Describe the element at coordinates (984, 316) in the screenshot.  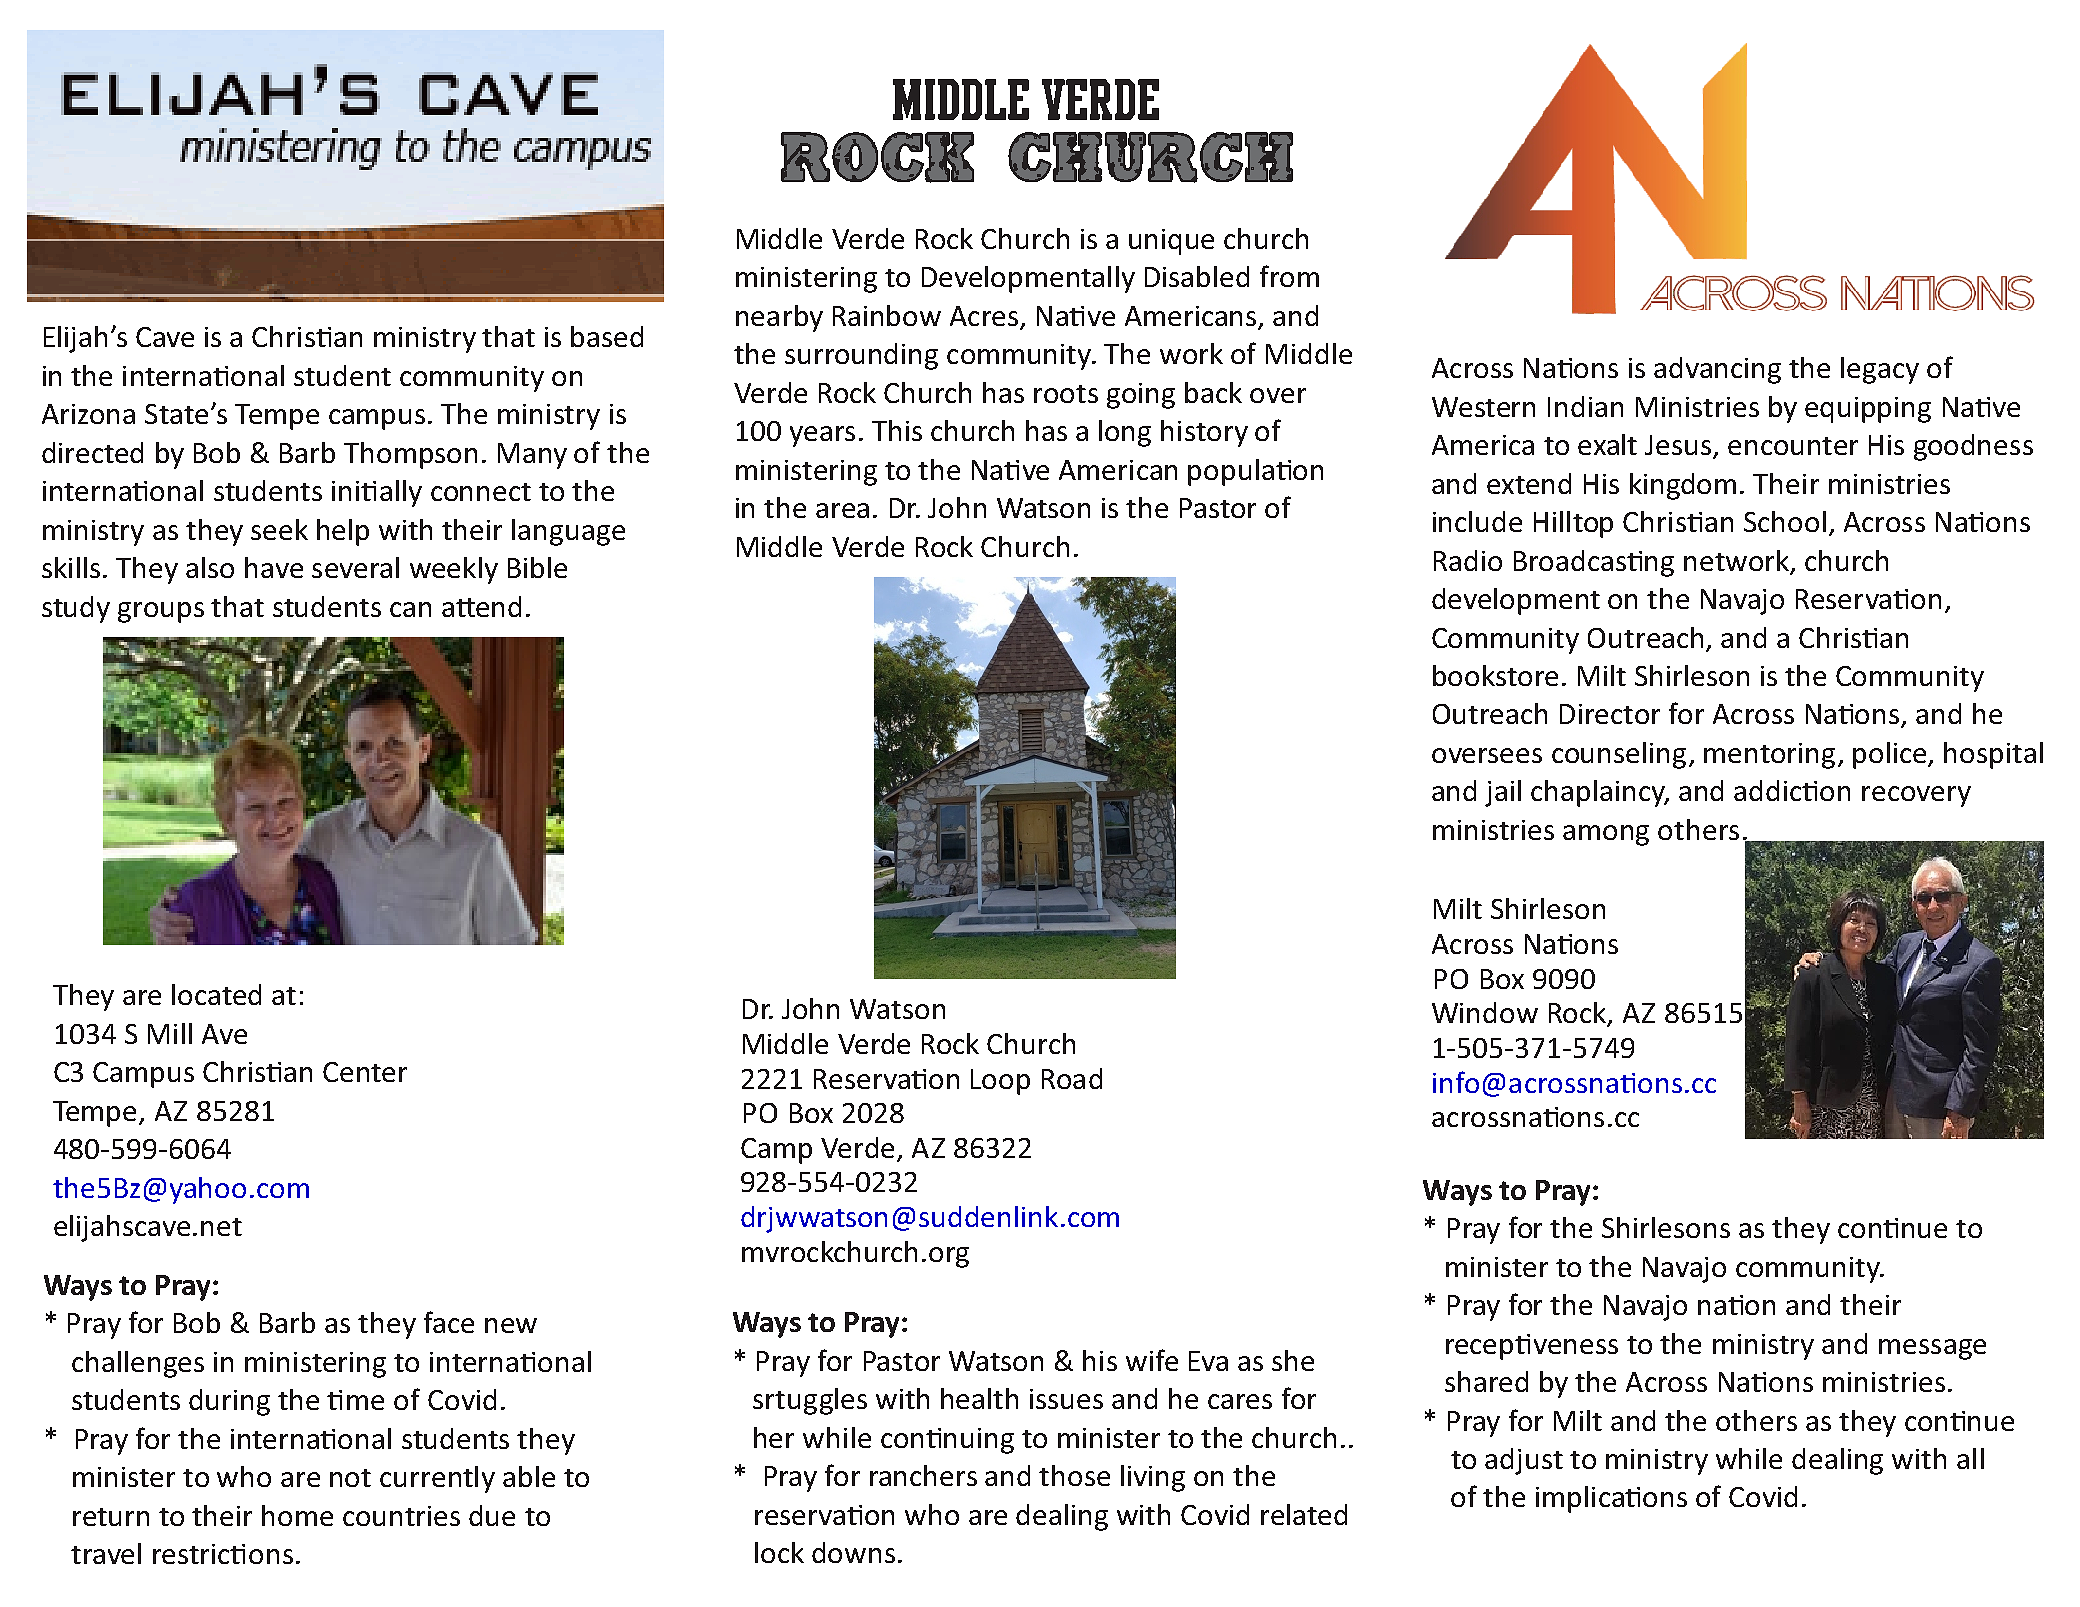
I see `Acres` at that location.
